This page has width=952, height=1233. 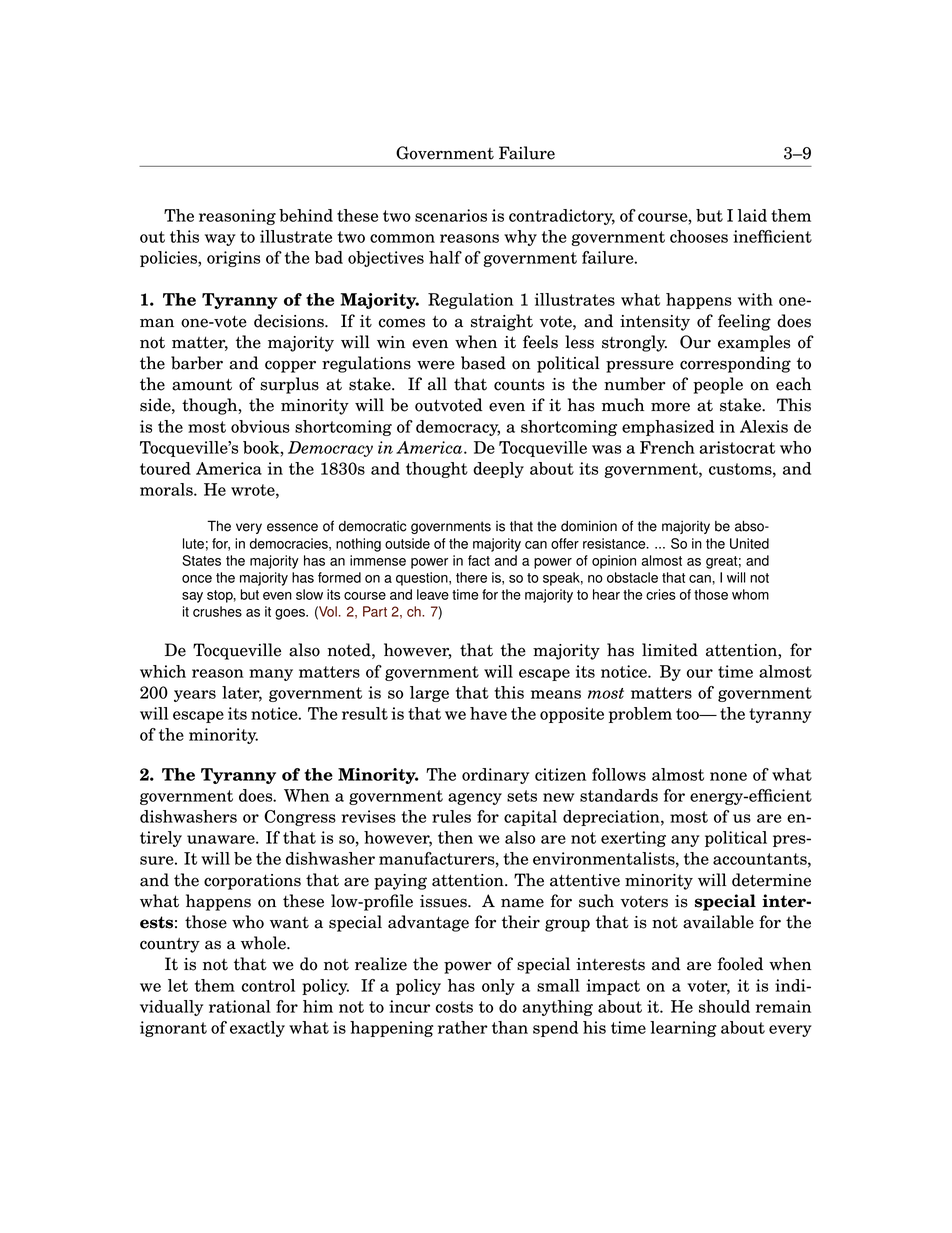 What do you see at coordinates (520, 238) in the page?
I see `why` at bounding box center [520, 238].
